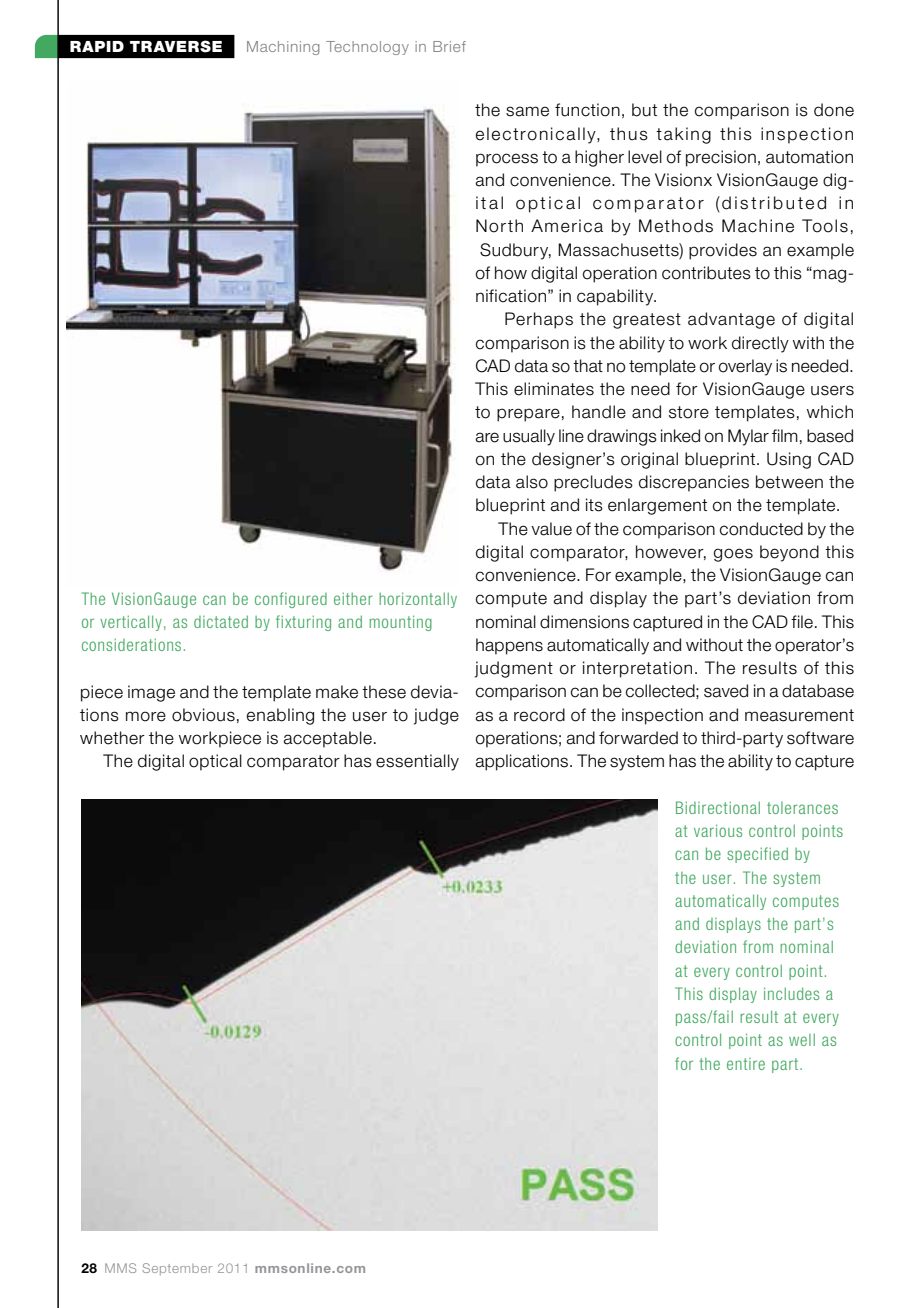 The width and height of the screenshot is (924, 1308). I want to click on horizontally, so click(418, 600).
